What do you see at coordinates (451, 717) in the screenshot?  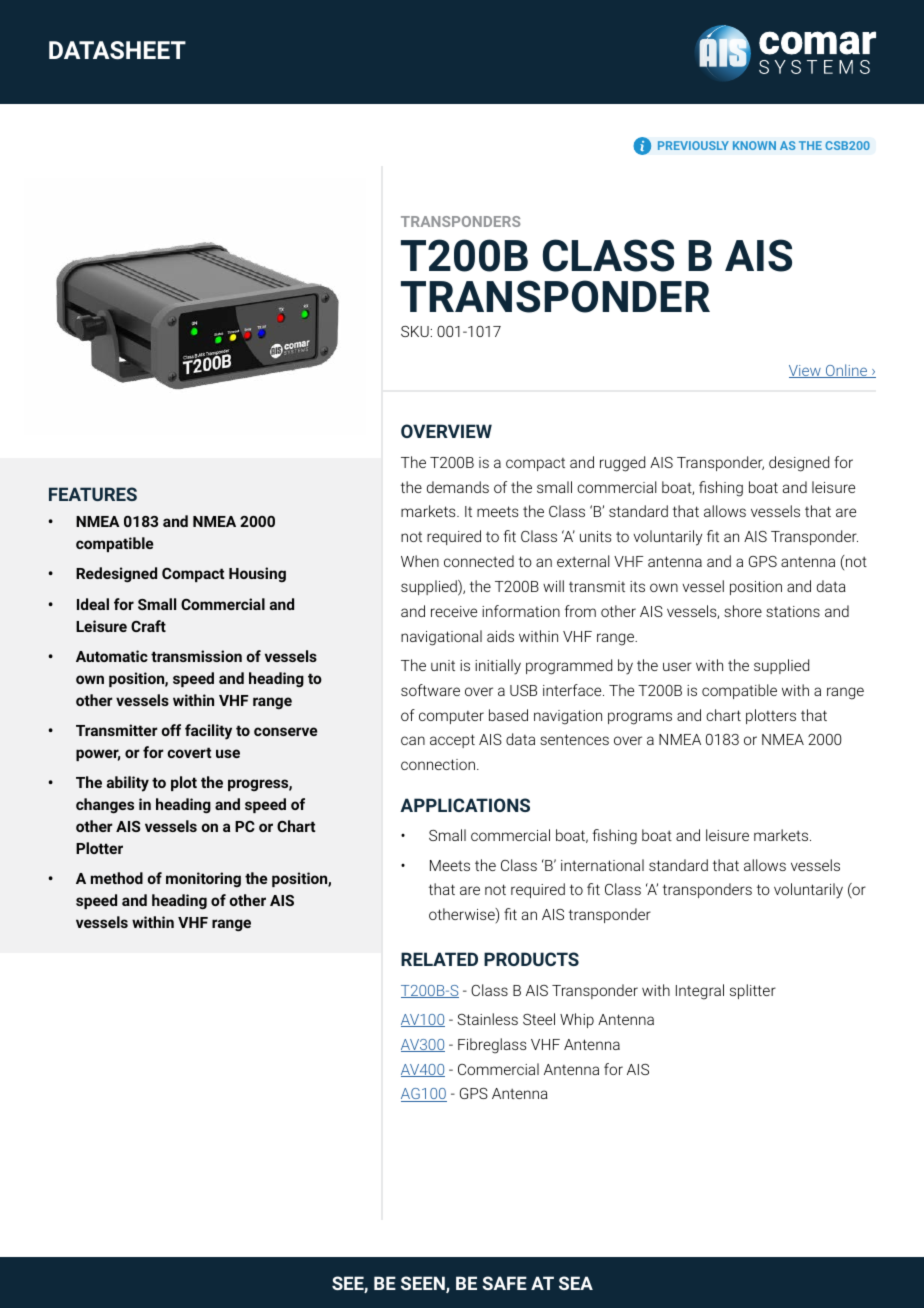 I see `computer` at bounding box center [451, 717].
